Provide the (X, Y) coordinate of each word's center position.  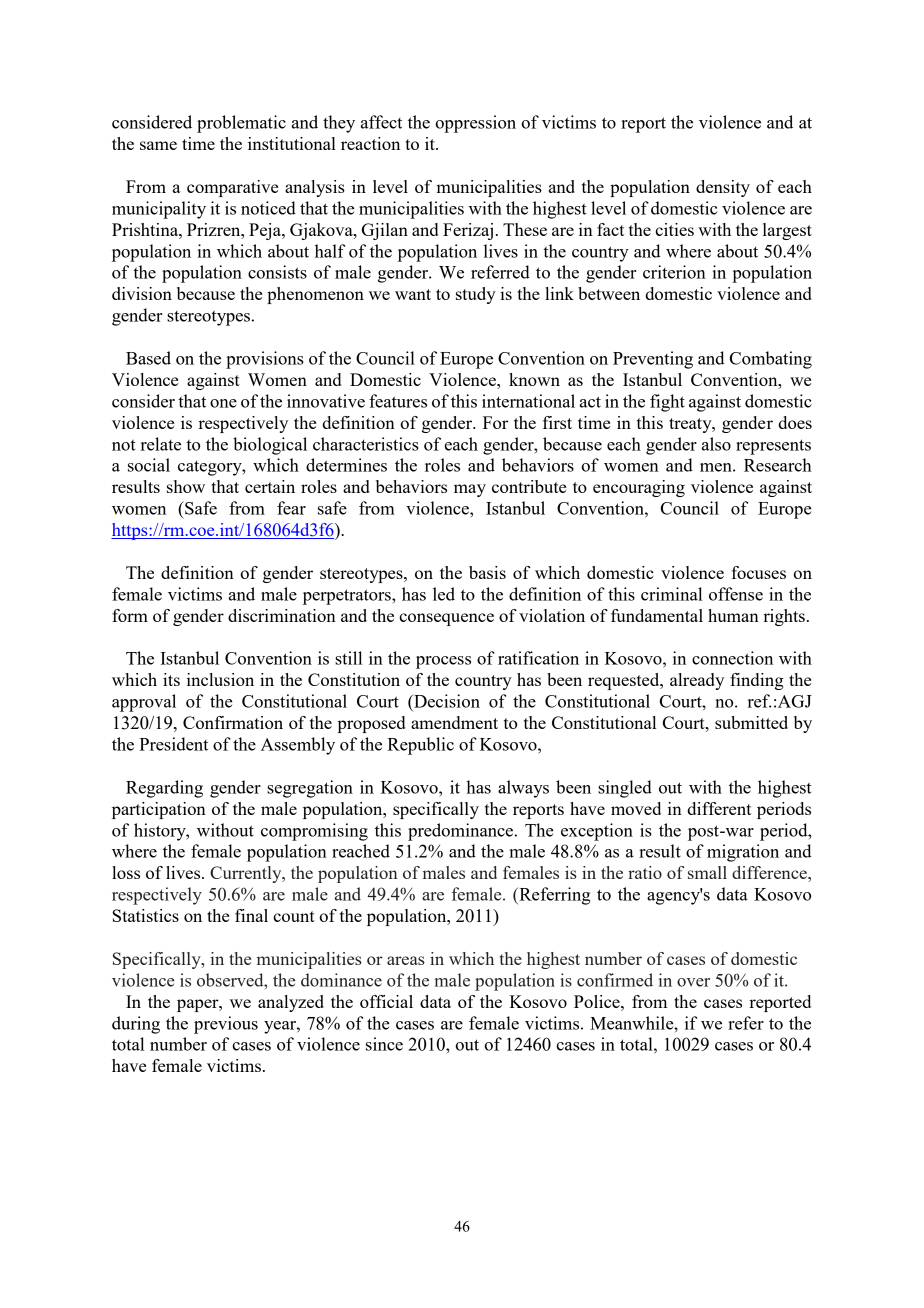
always (523, 789)
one (223, 403)
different (719, 808)
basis (487, 572)
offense (736, 594)
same (158, 145)
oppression (475, 124)
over (693, 982)
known (534, 379)
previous (226, 1025)
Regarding (164, 789)
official (386, 1001)
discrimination (282, 615)
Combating (771, 360)
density (723, 188)
